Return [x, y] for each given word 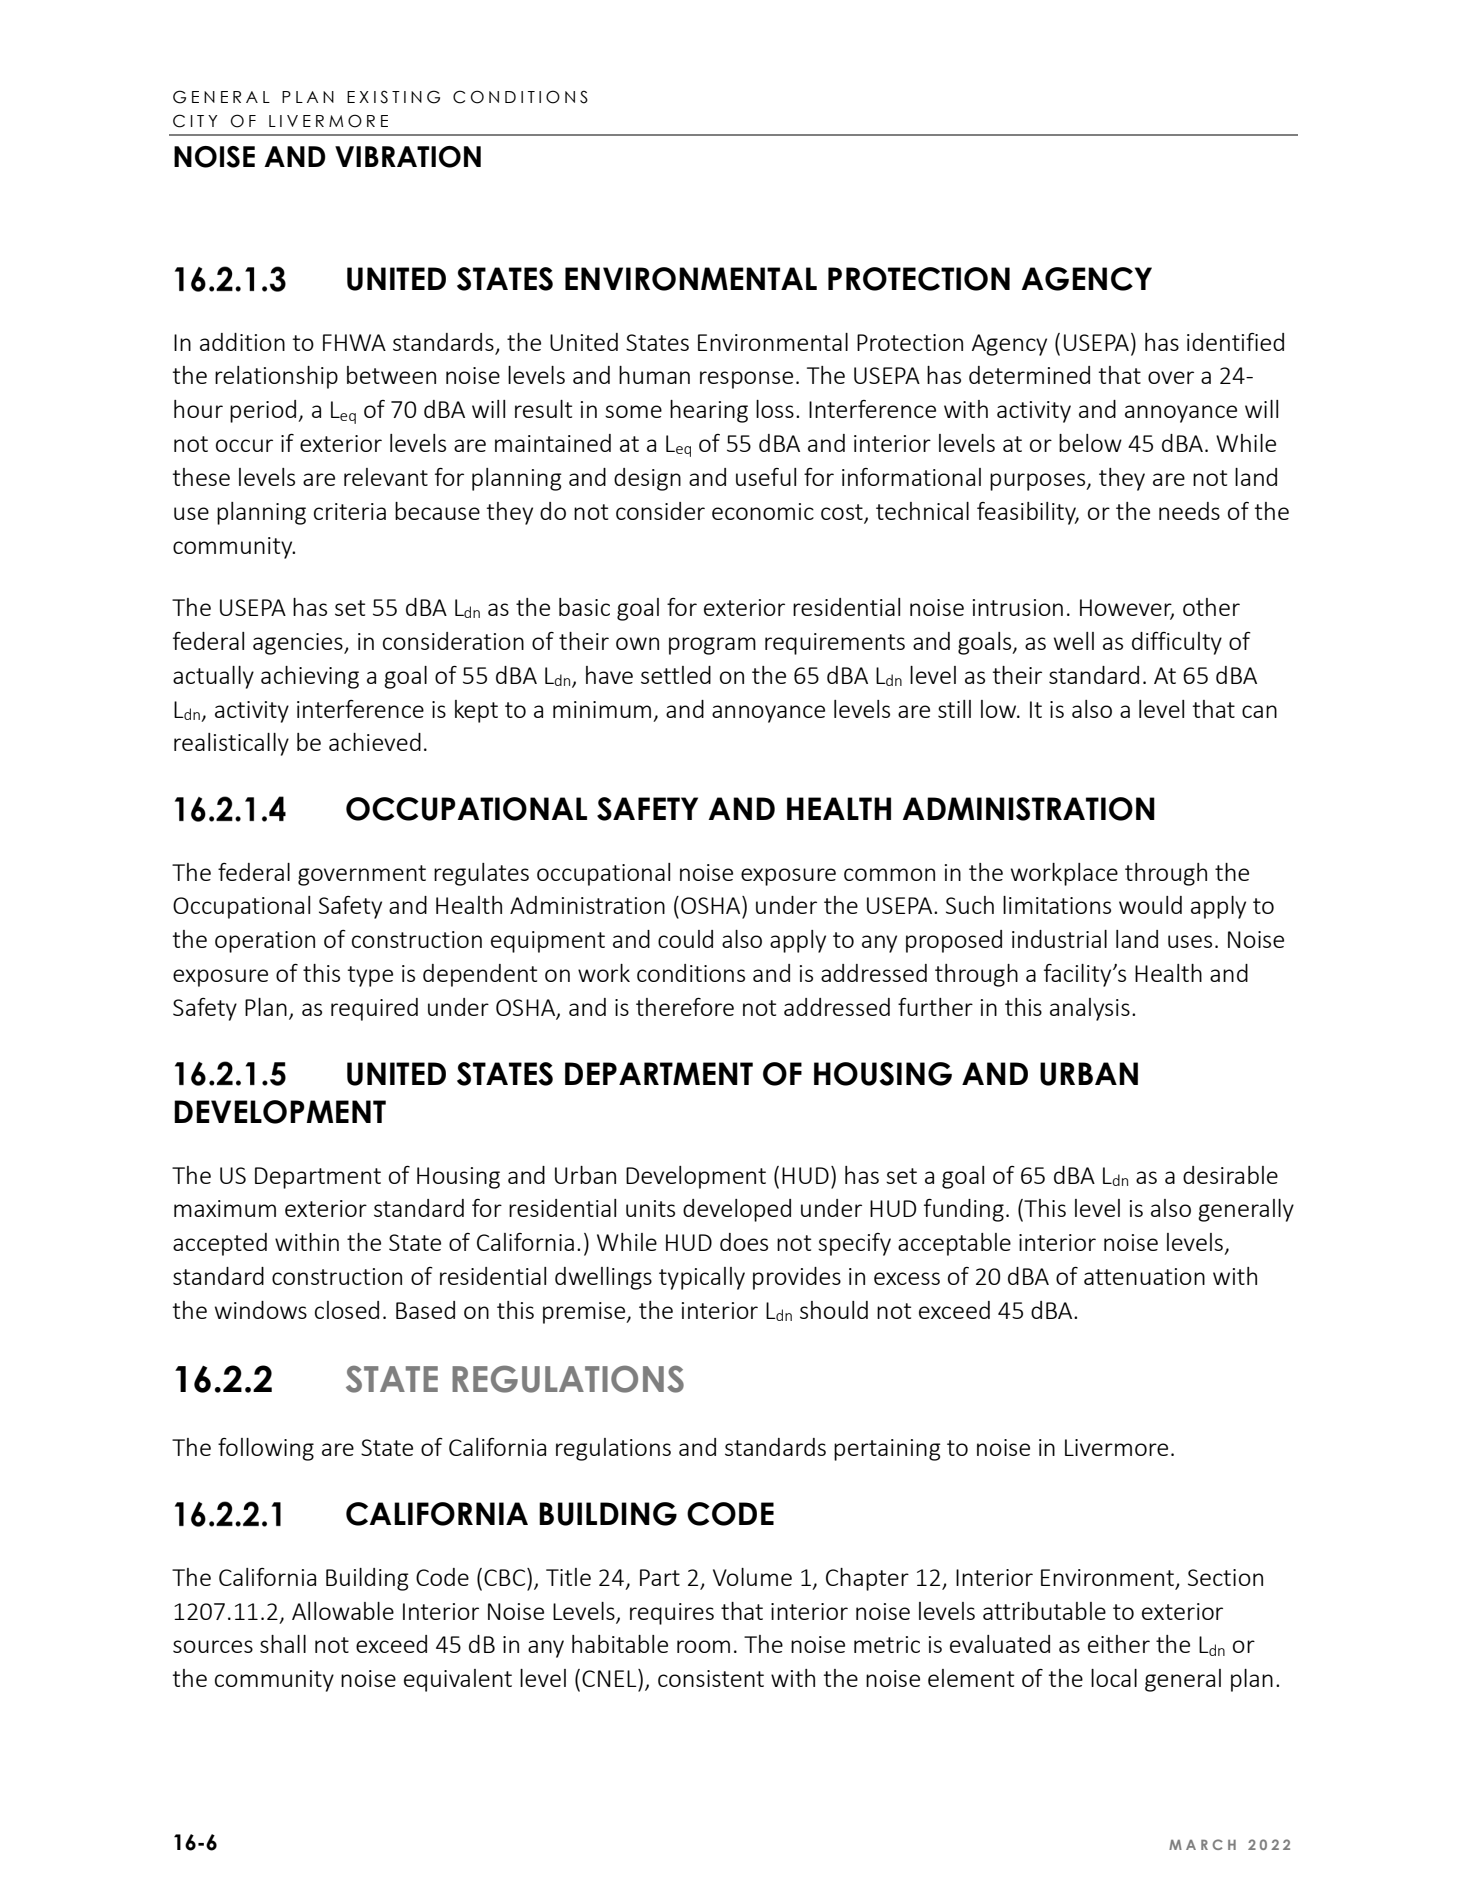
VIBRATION [408, 157]
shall [283, 1644]
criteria [350, 511]
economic [763, 511]
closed [347, 1310]
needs [1189, 511]
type [370, 976]
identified [1235, 342]
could [685, 939]
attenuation [1144, 1276]
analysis [1090, 1009]
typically [702, 1278]
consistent [711, 1678]
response [746, 380]
